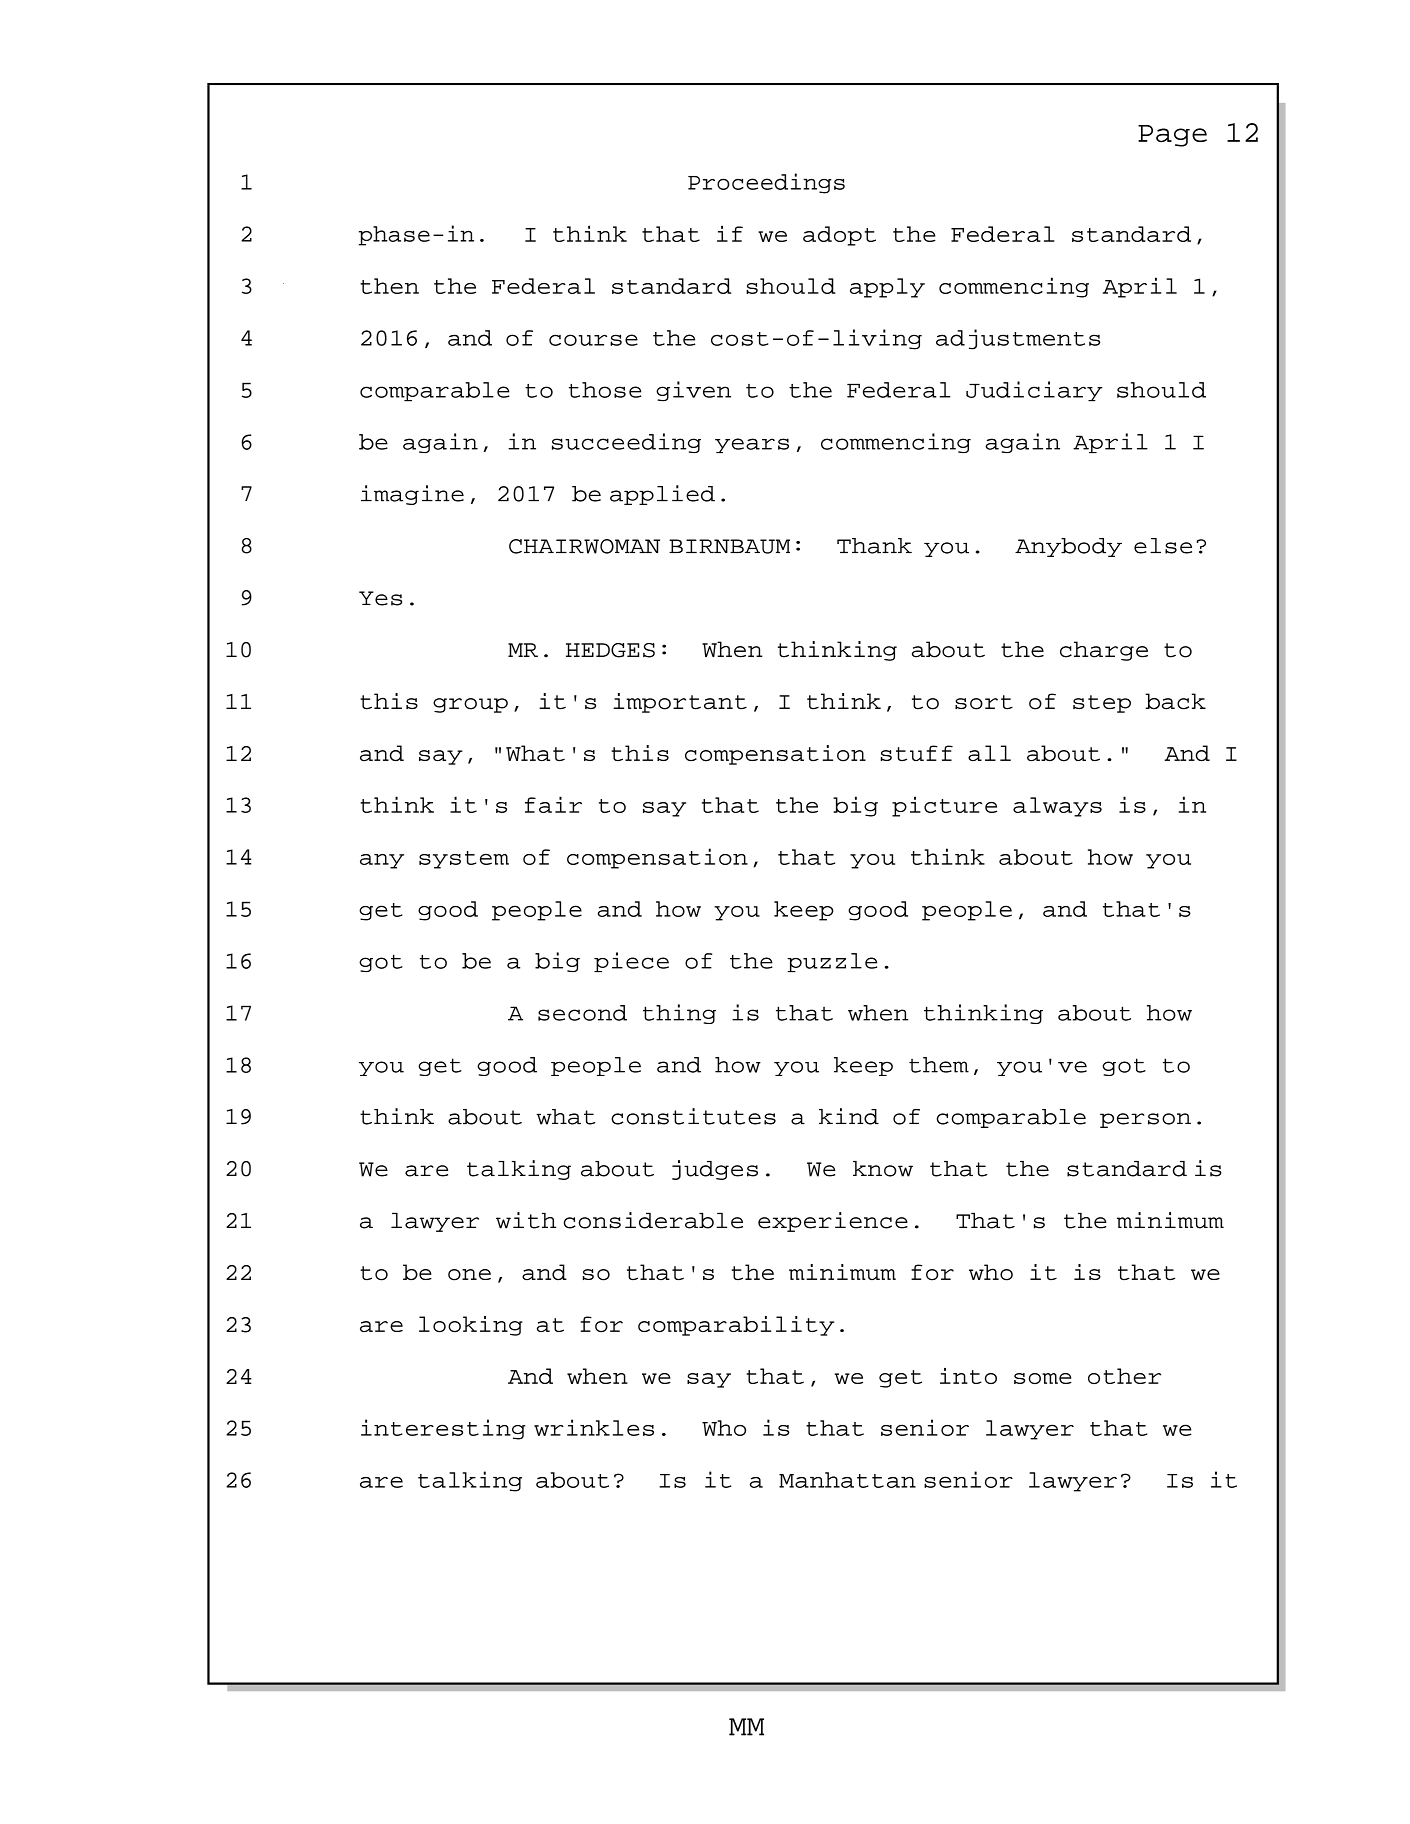 The image size is (1410, 1824). What do you see at coordinates (766, 183) in the document?
I see `Proceedings` at bounding box center [766, 183].
